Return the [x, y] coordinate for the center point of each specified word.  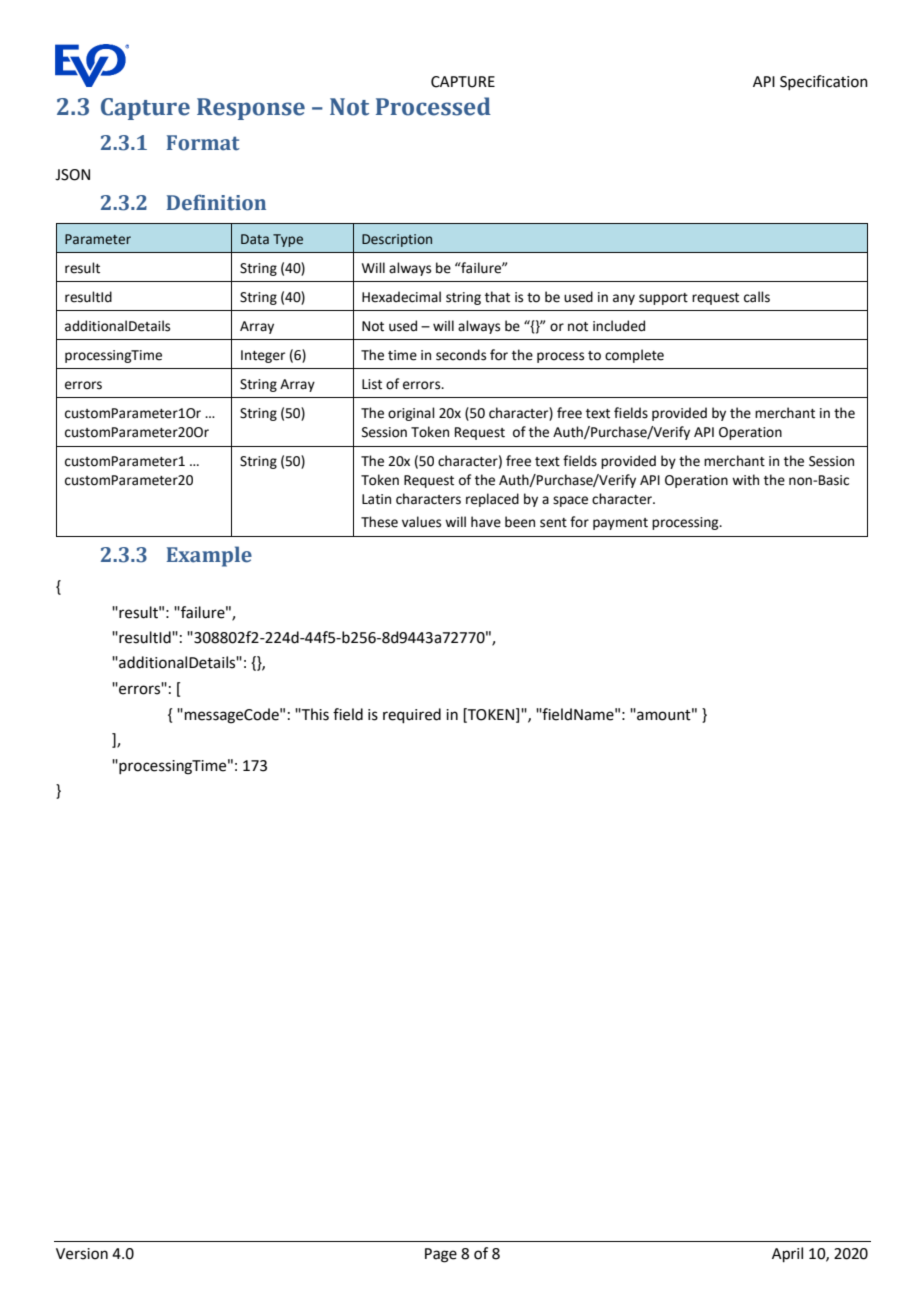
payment [620, 524]
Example [209, 556]
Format [203, 143]
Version [82, 1254]
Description [397, 240]
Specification [824, 82]
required [412, 715]
